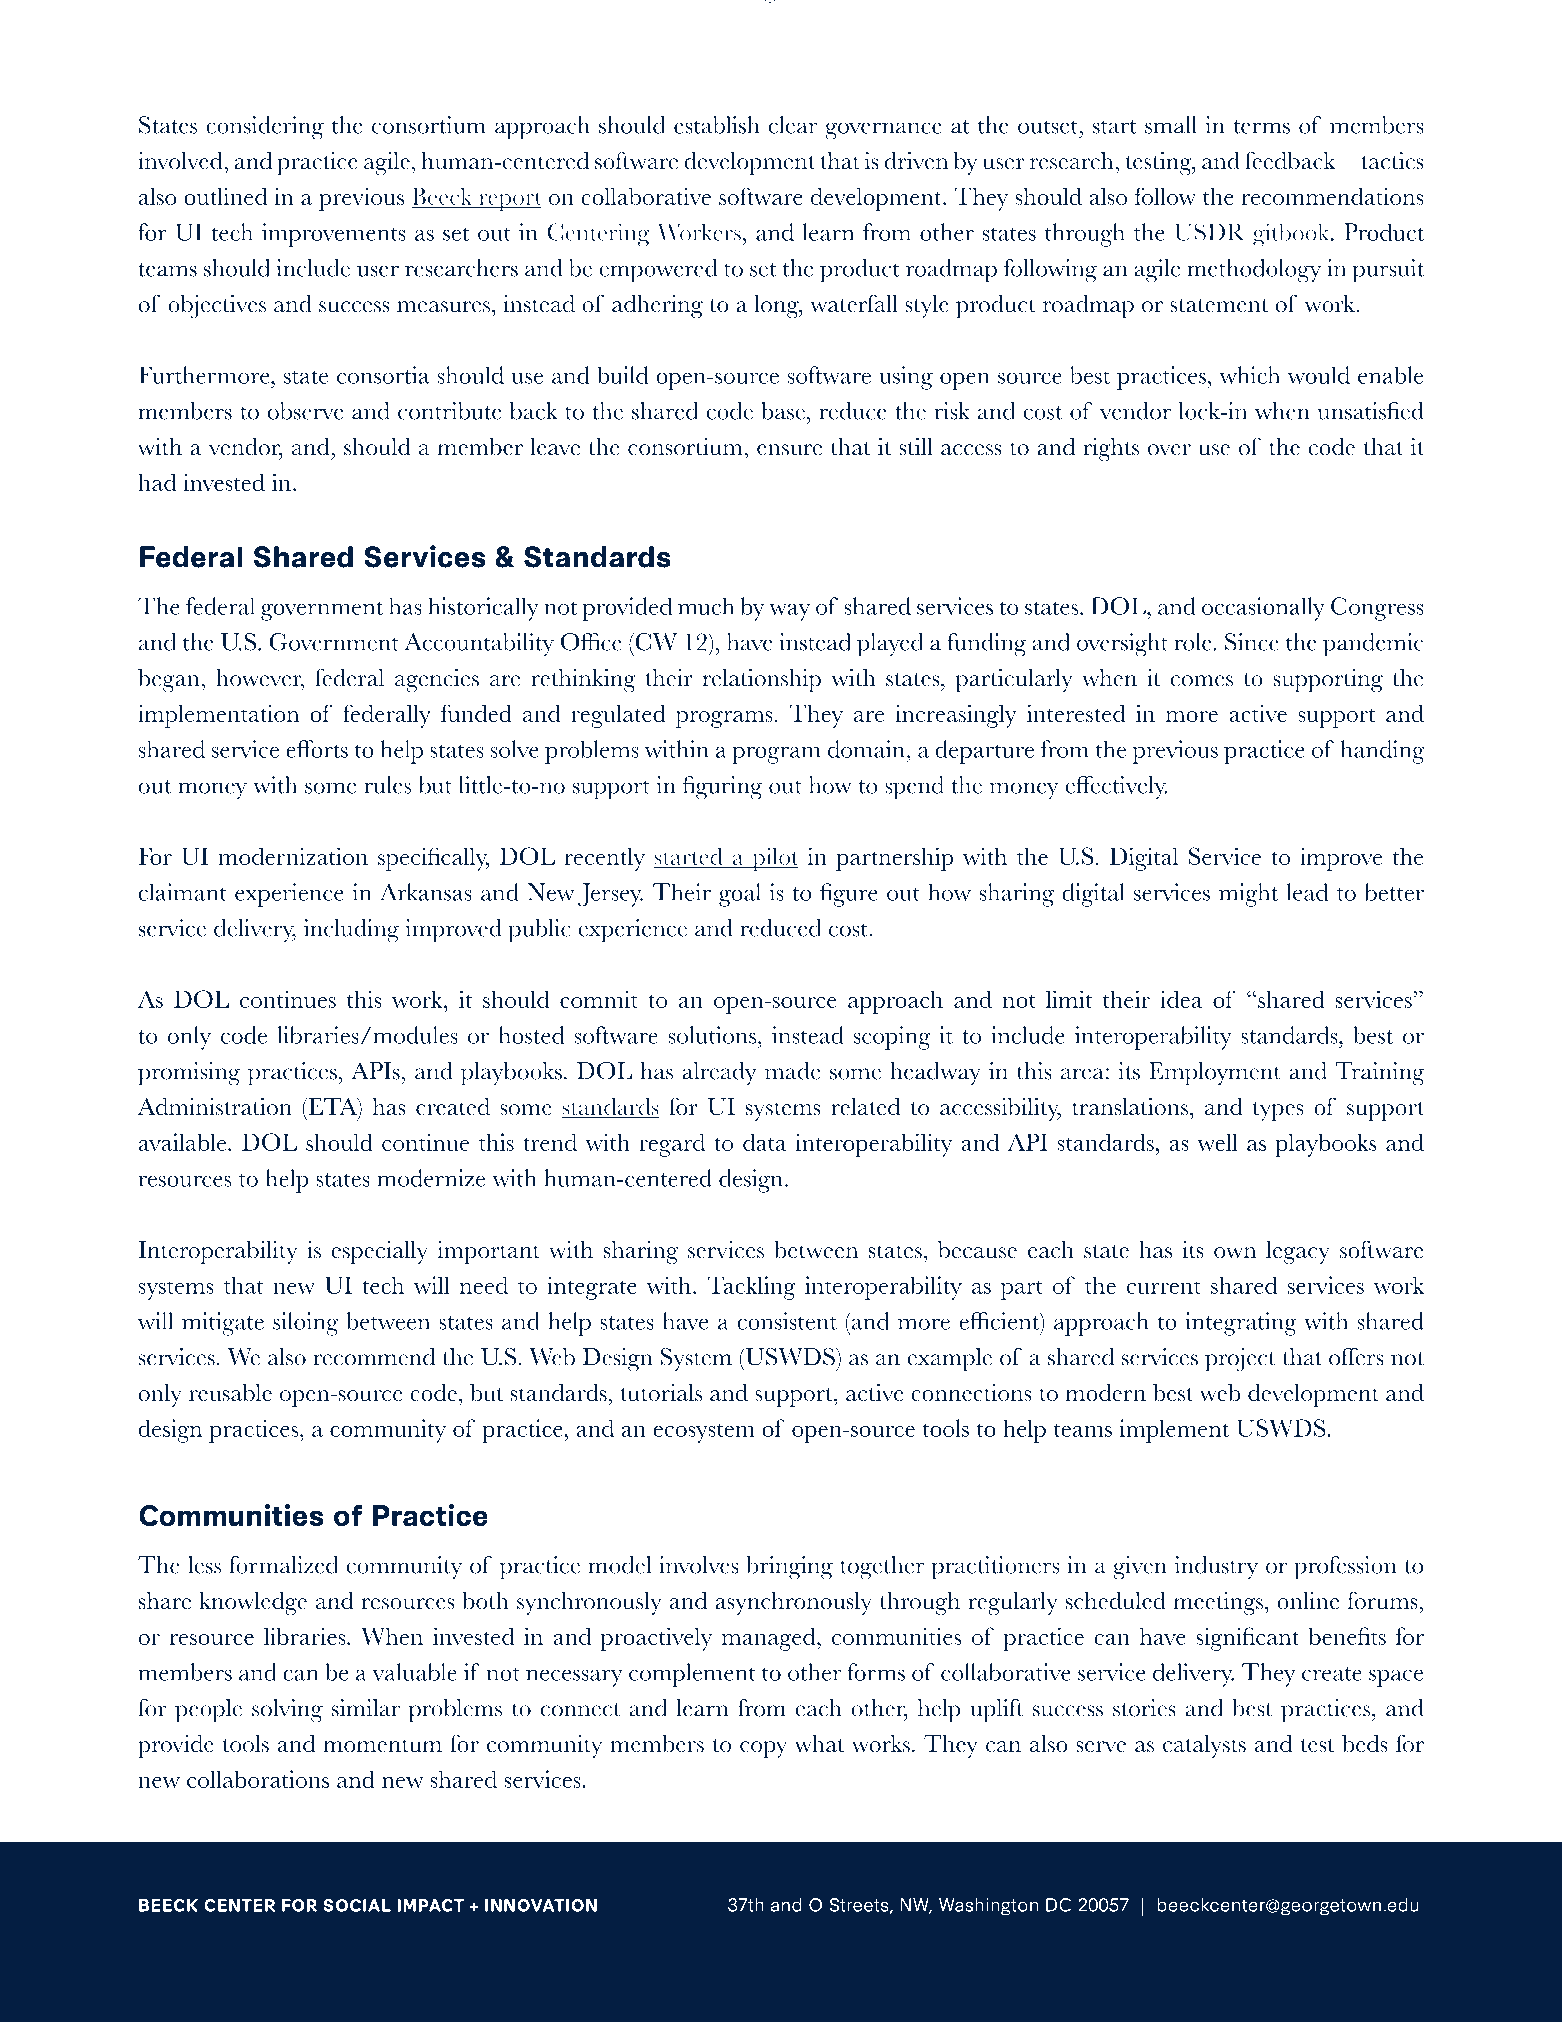  What do you see at coordinates (1181, 999) in the screenshot?
I see `idea` at bounding box center [1181, 999].
